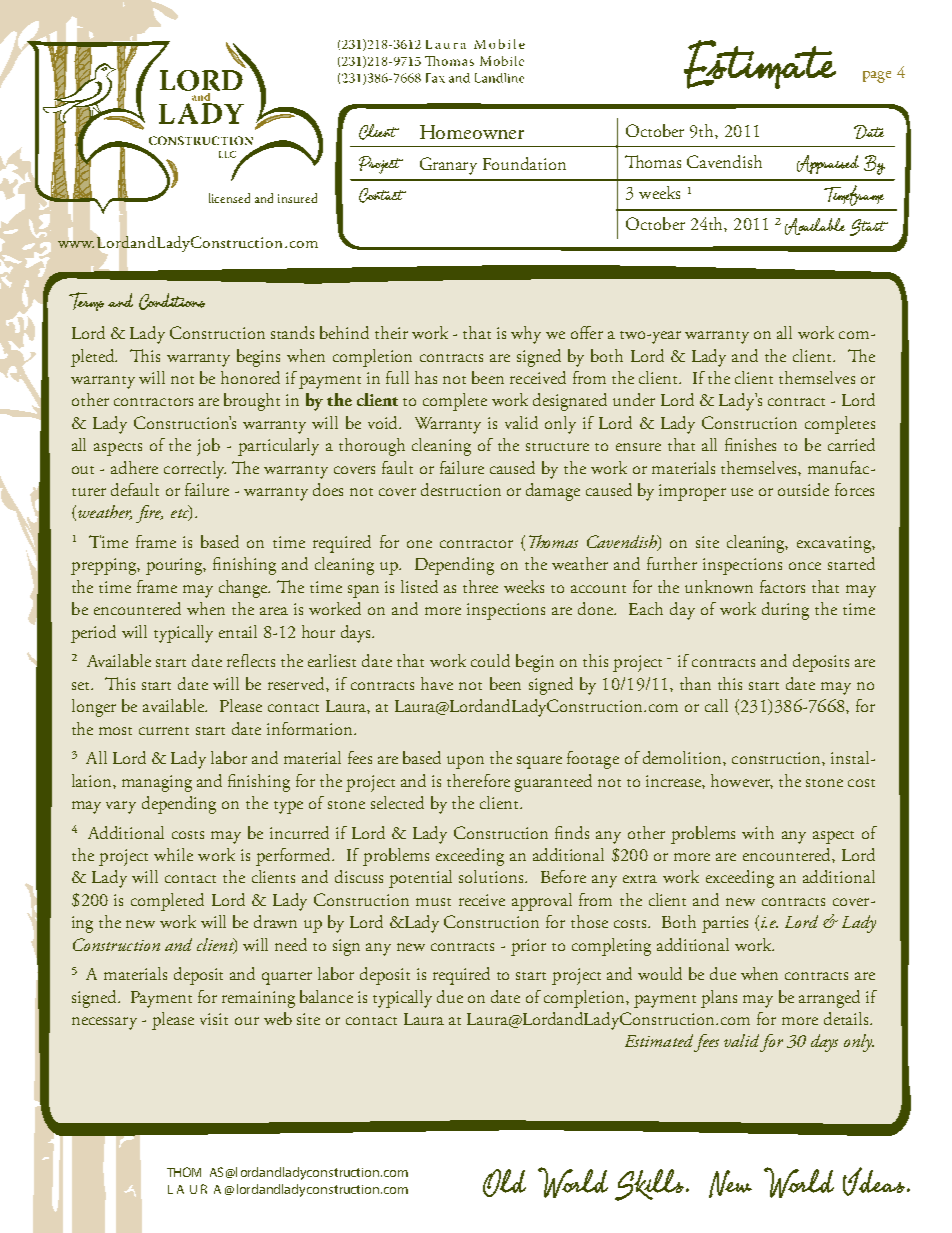 This document has width=952, height=1233. What do you see at coordinates (214, 1019) in the document?
I see `visit` at bounding box center [214, 1019].
